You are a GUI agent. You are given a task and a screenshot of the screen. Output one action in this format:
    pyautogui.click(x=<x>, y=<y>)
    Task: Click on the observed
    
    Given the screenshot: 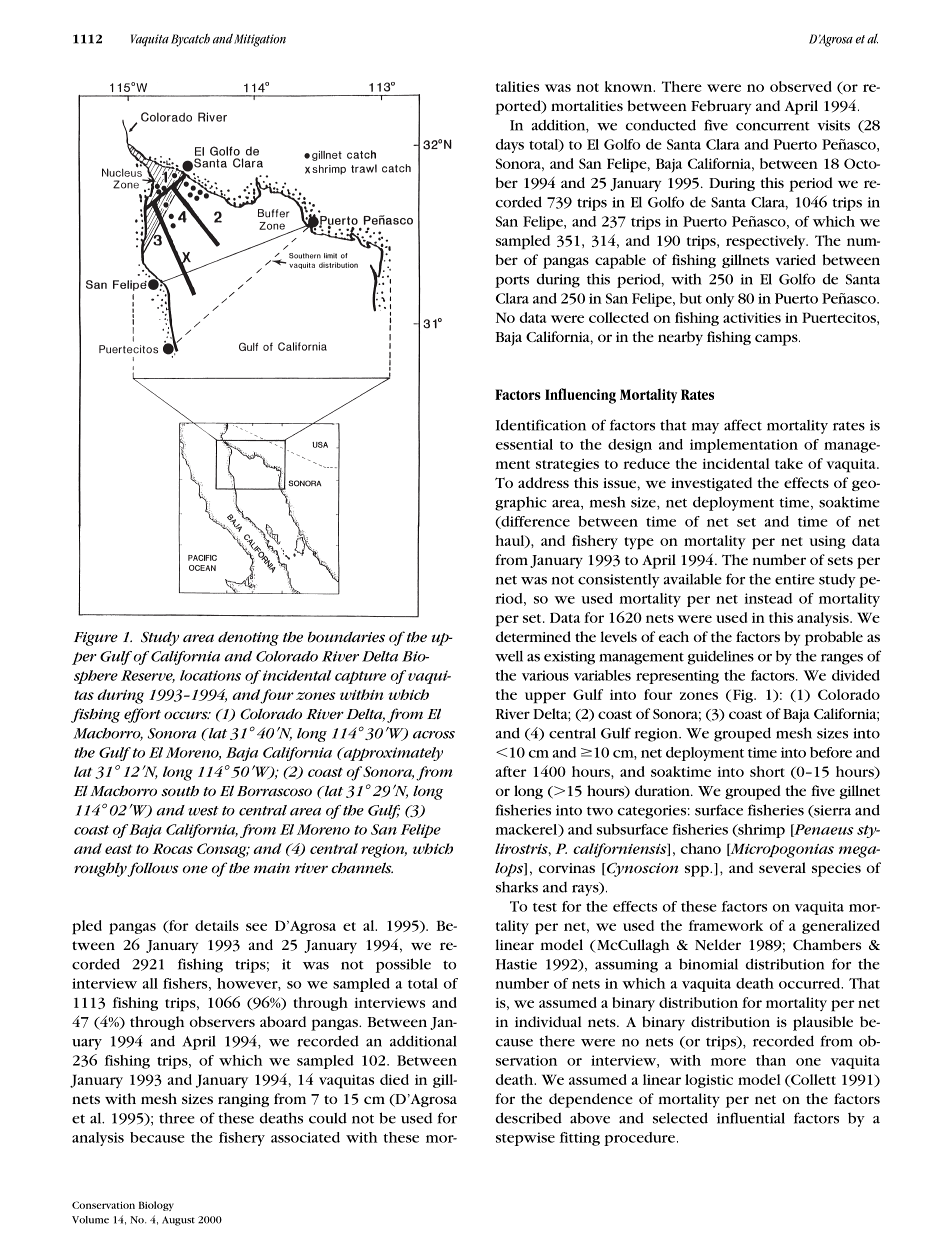 What is the action you would take?
    pyautogui.click(x=801, y=86)
